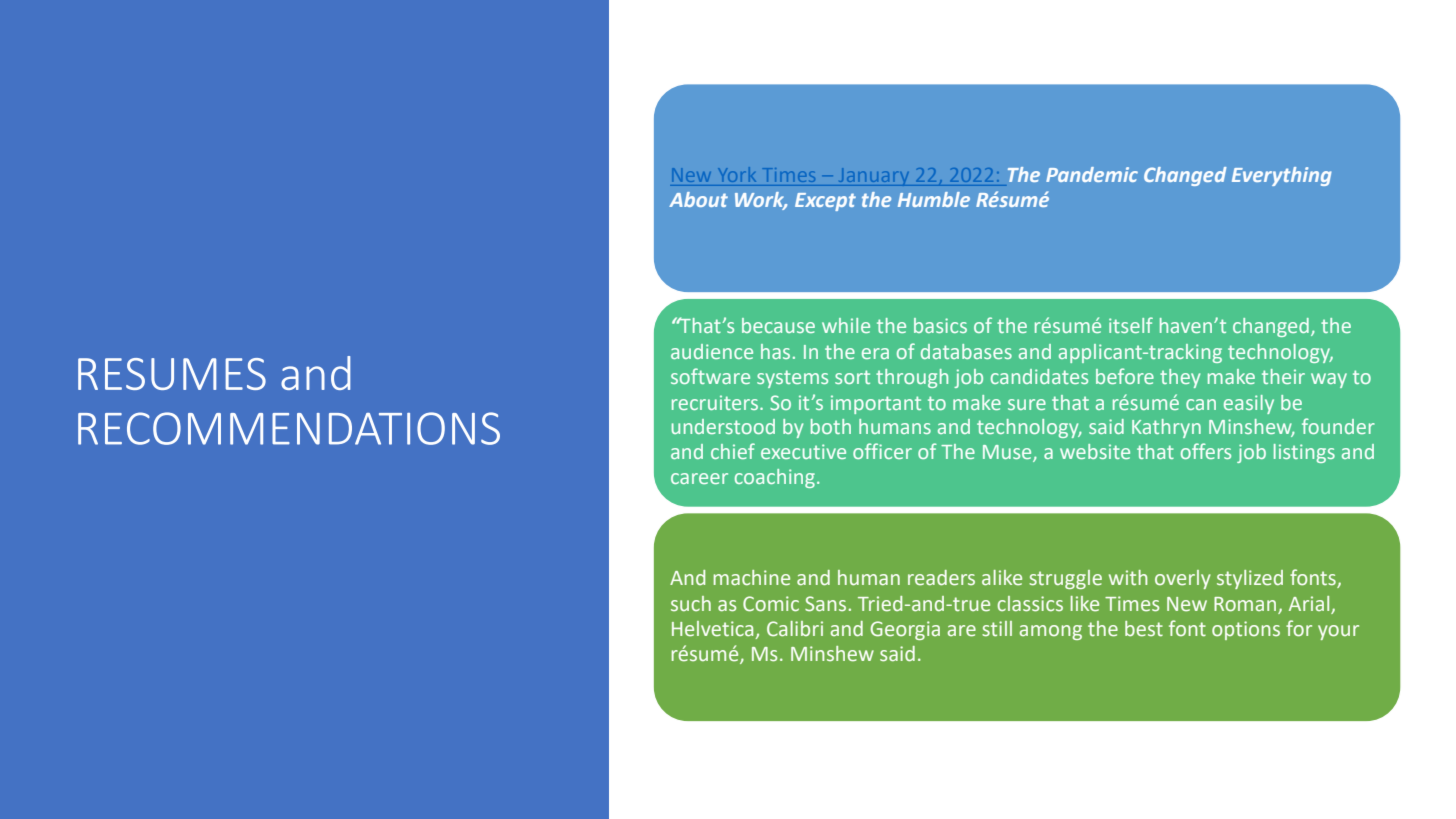 This page has height=819, width=1456. I want to click on Everything, so click(1282, 176).
